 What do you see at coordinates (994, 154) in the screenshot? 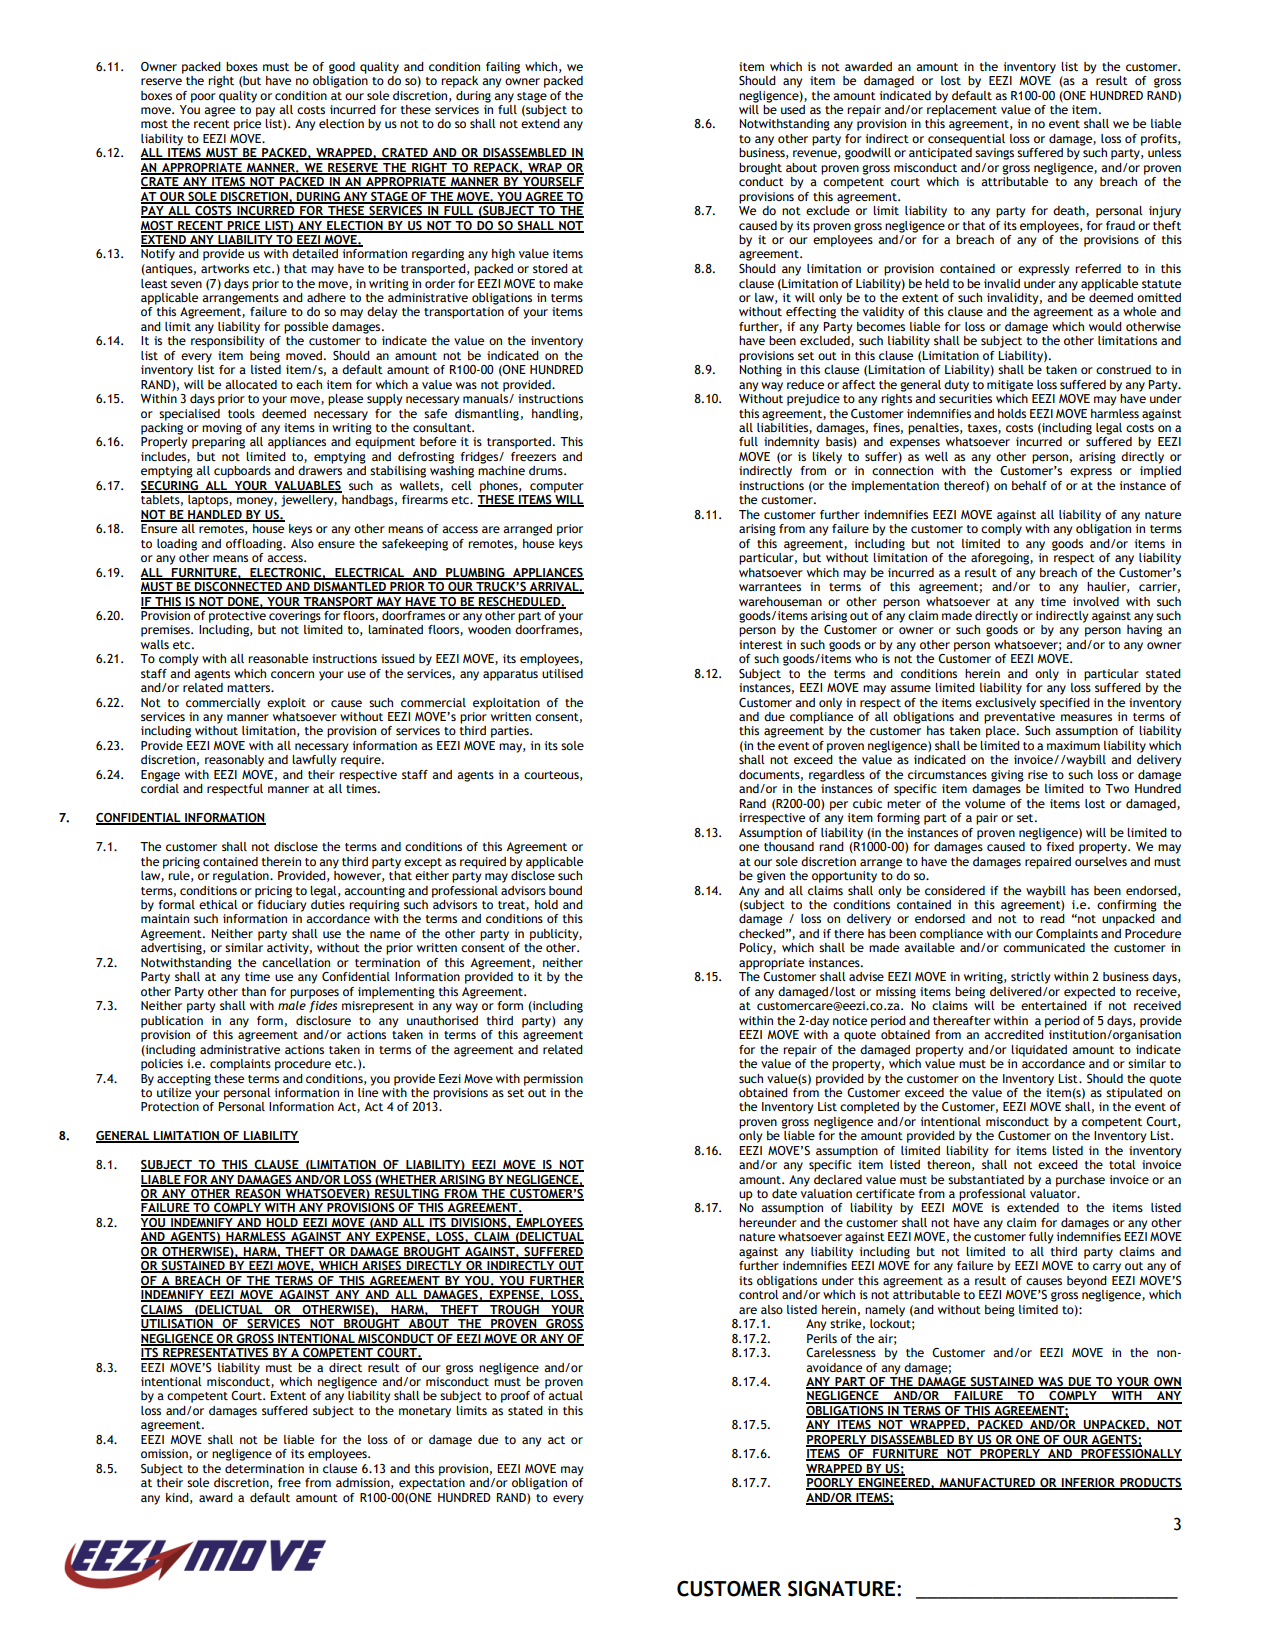
I see `savings` at bounding box center [994, 154].
